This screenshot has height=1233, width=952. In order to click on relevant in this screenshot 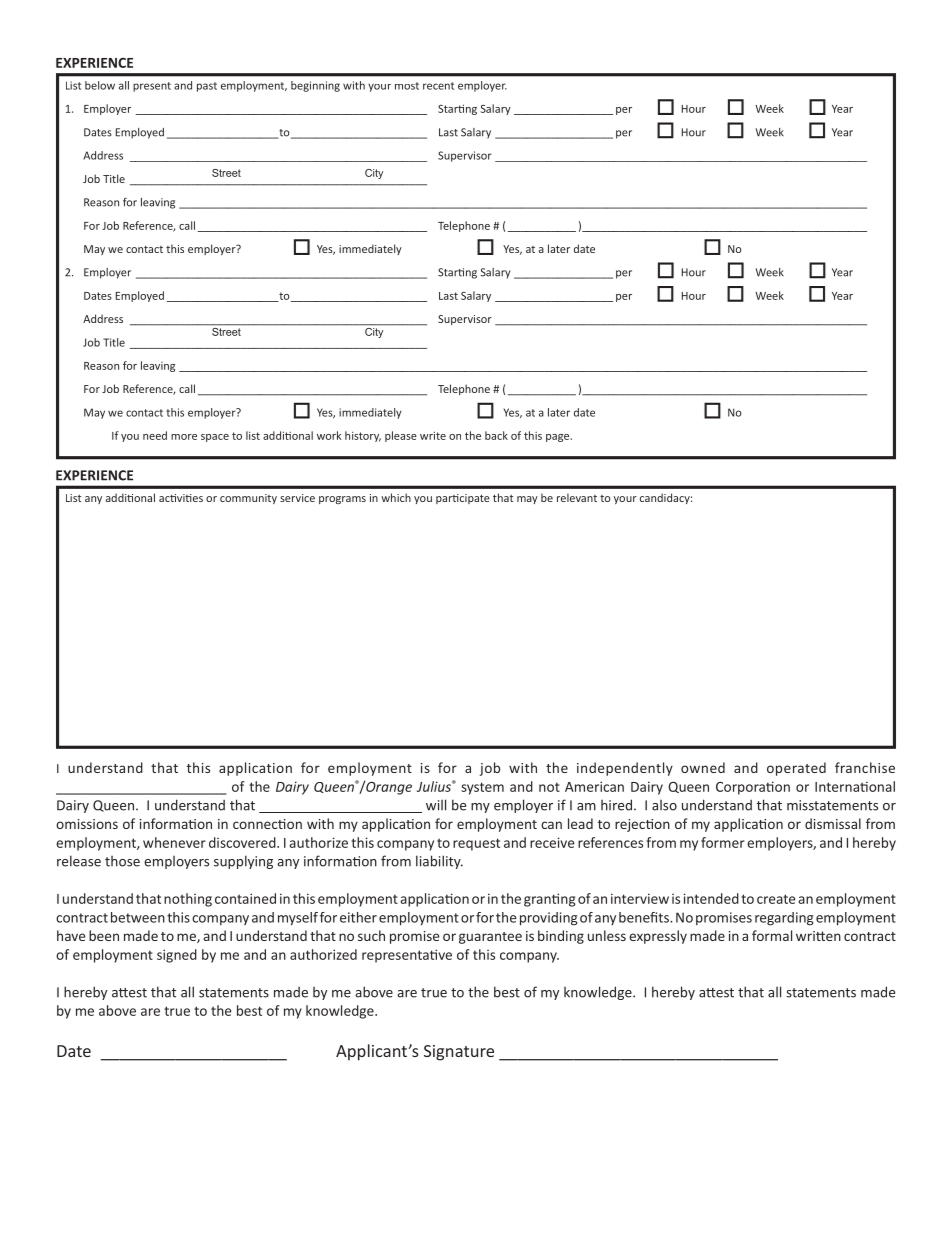, I will do `click(577, 497)`.
